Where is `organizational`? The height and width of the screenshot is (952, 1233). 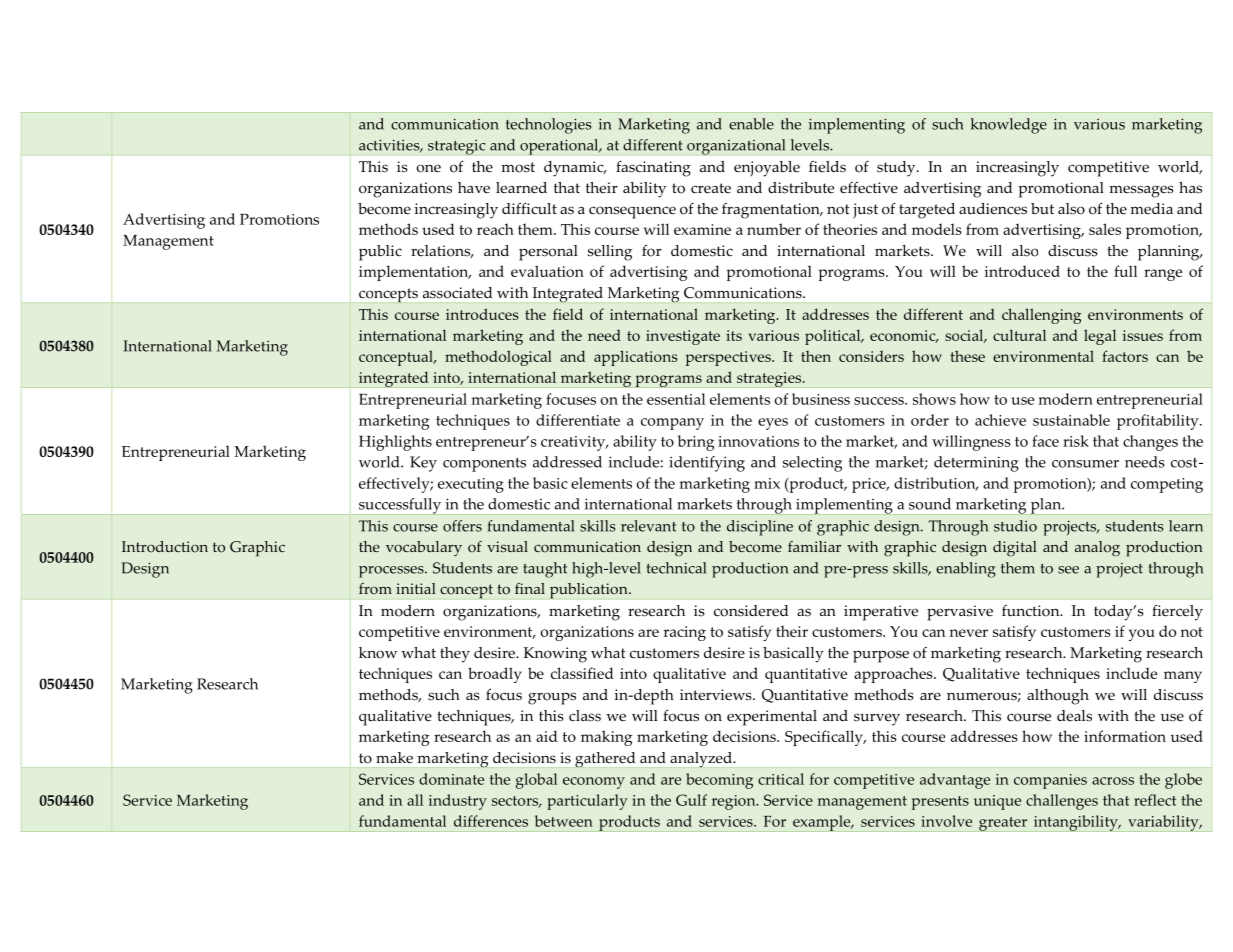
organizational is located at coordinates (736, 147).
